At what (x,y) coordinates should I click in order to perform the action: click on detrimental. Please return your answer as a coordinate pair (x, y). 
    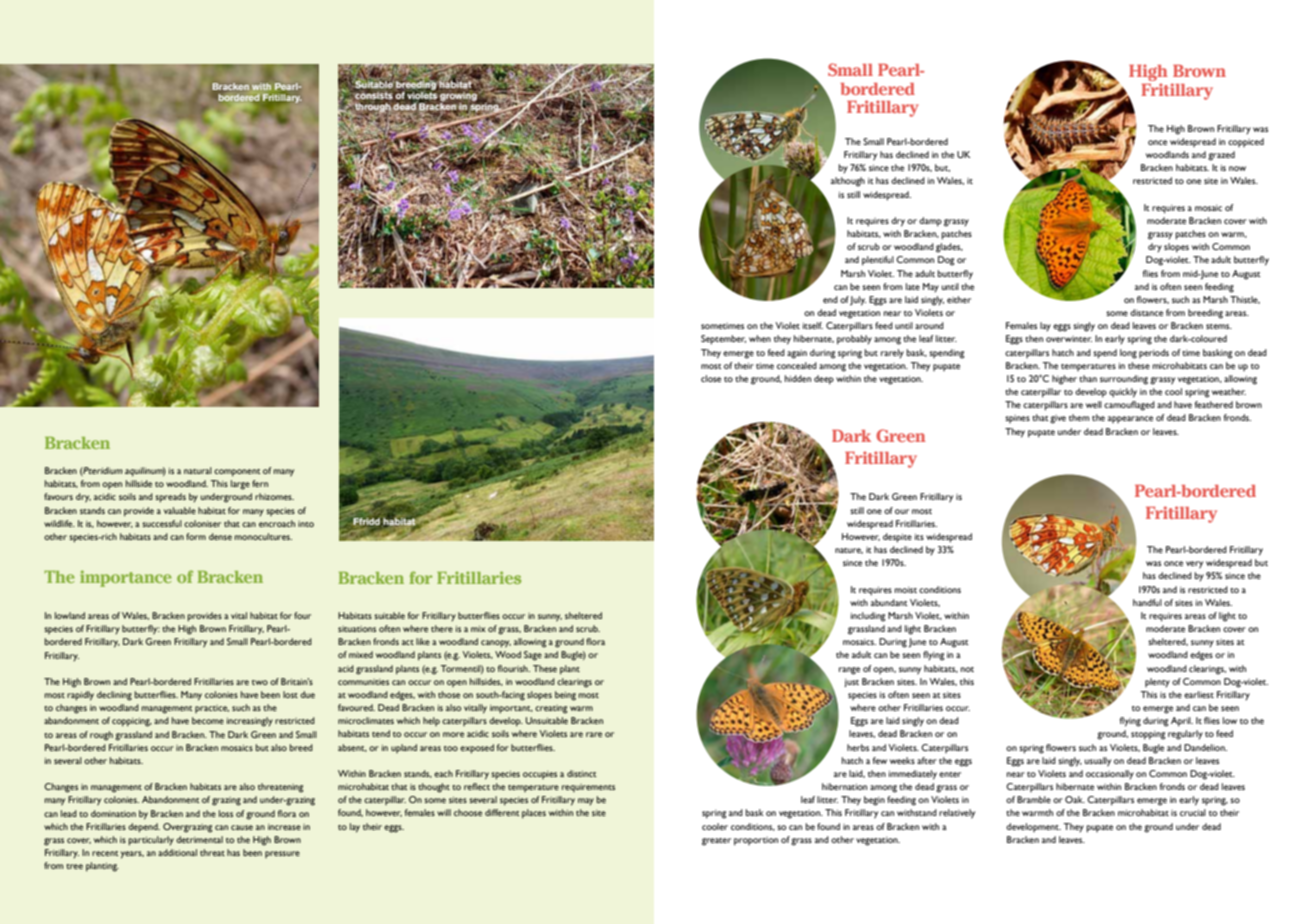
    Looking at the image, I should click on (199, 839).
